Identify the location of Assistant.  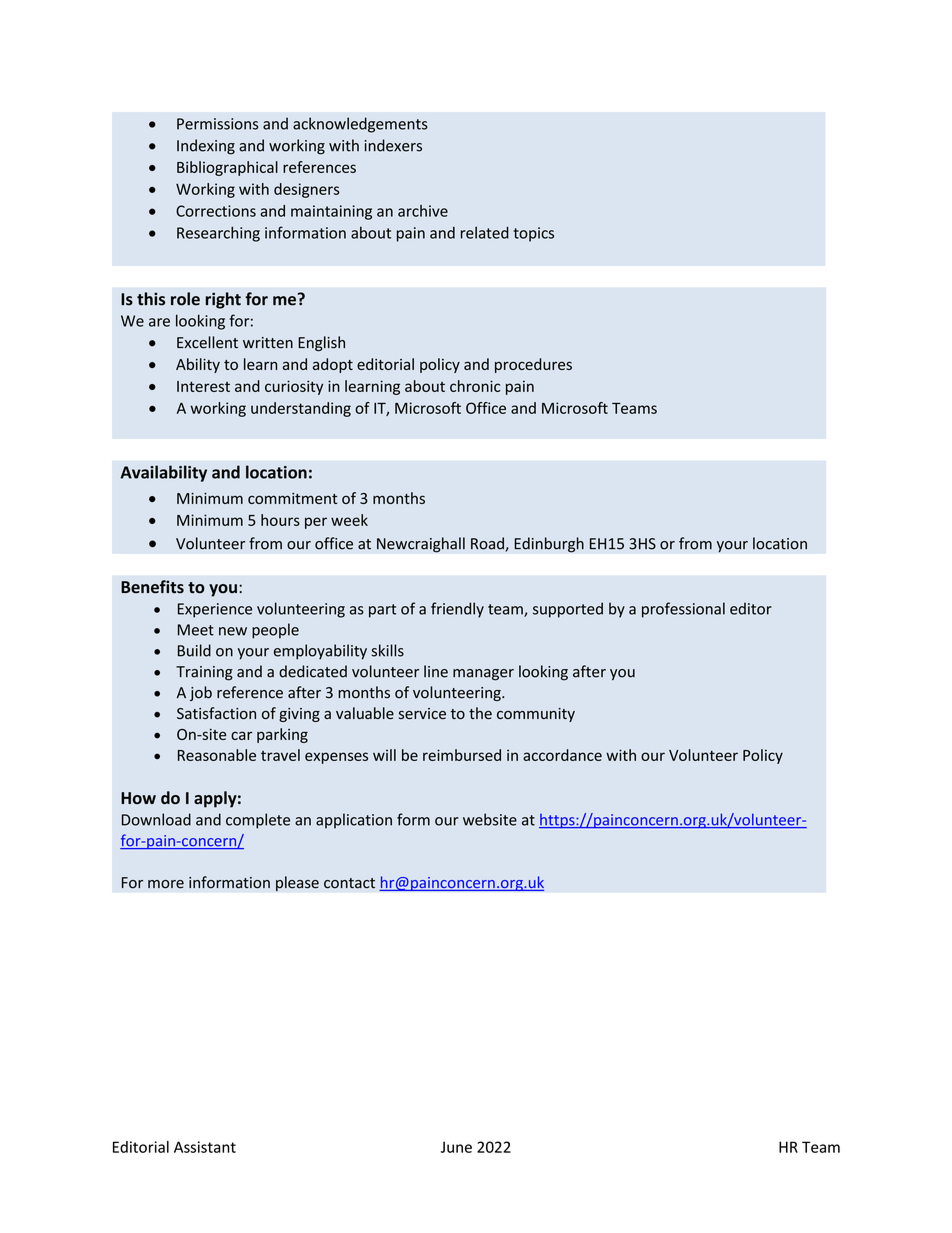
(205, 1147).
